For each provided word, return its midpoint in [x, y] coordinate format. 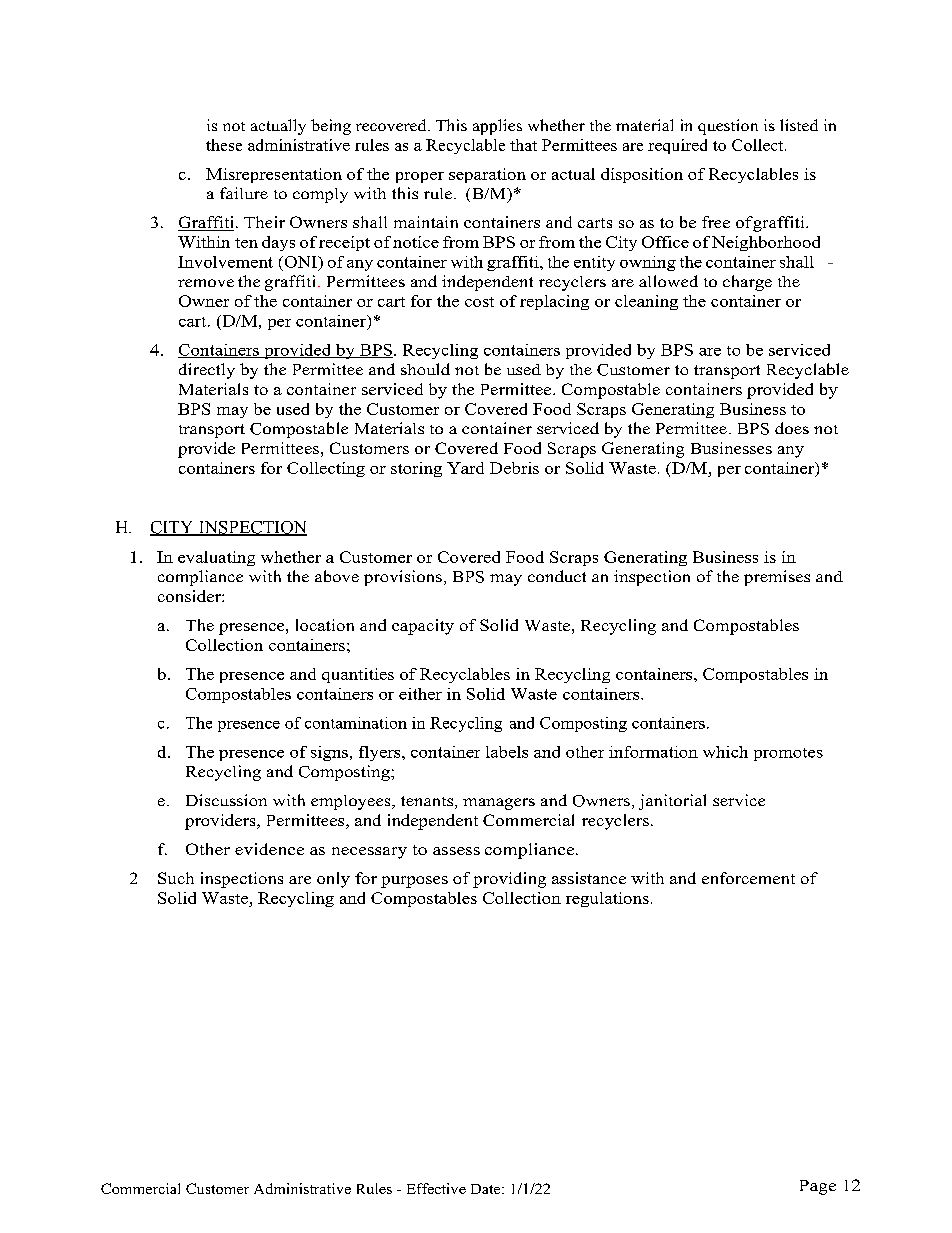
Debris [514, 468]
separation [487, 175]
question [728, 127]
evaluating [216, 558]
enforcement [748, 878]
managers [499, 804]
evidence [269, 849]
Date [487, 1189]
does [792, 428]
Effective [436, 1188]
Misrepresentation [274, 175]
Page [818, 1187]
